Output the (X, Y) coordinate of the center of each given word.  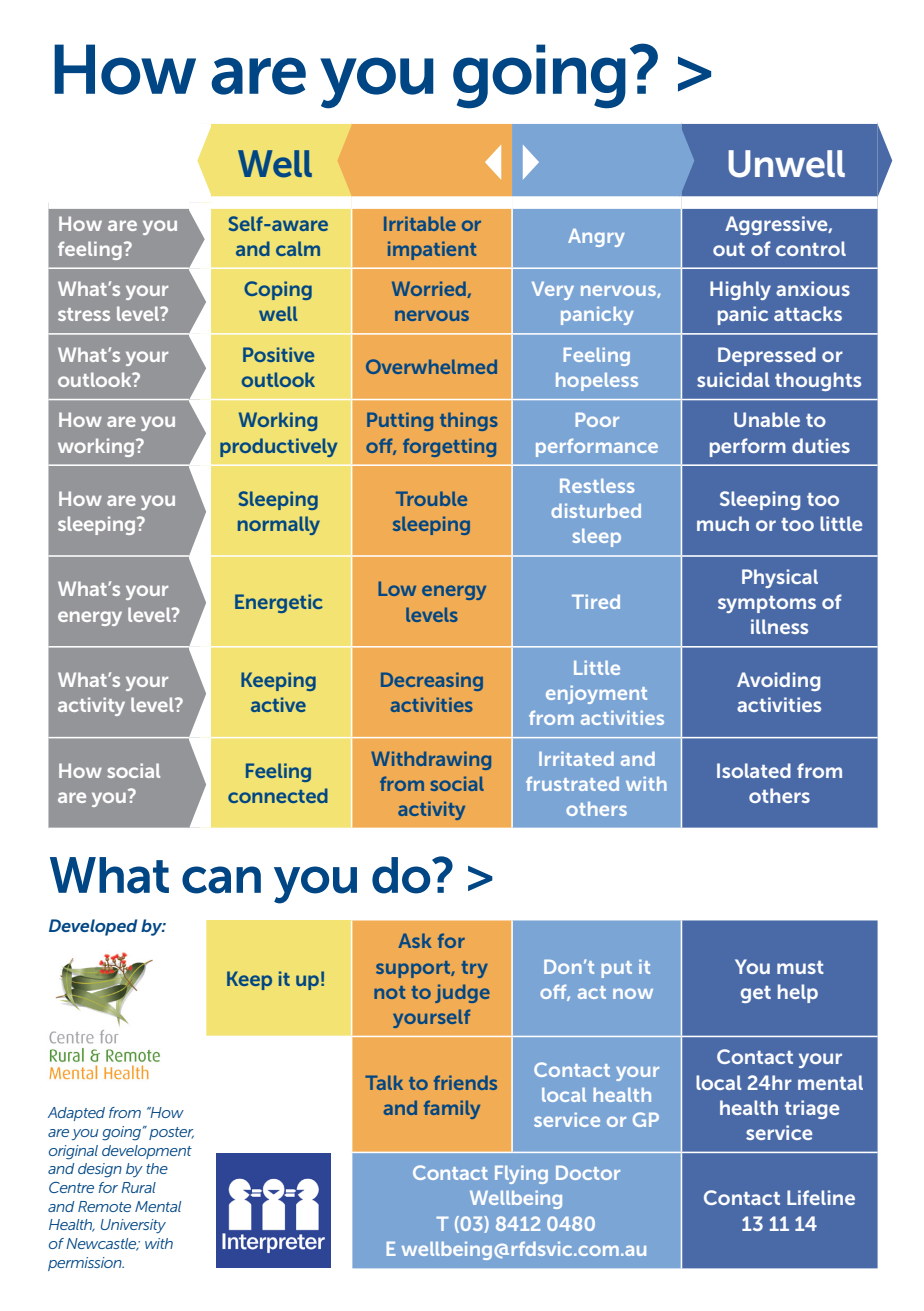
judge (462, 993)
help (798, 993)
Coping (278, 290)
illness (779, 626)
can (221, 880)
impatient (432, 250)
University (133, 1226)
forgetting (449, 447)
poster (171, 1133)
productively (278, 447)
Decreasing (432, 681)
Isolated (754, 770)
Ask (415, 940)
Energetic (279, 603)
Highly (740, 290)
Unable (767, 419)
